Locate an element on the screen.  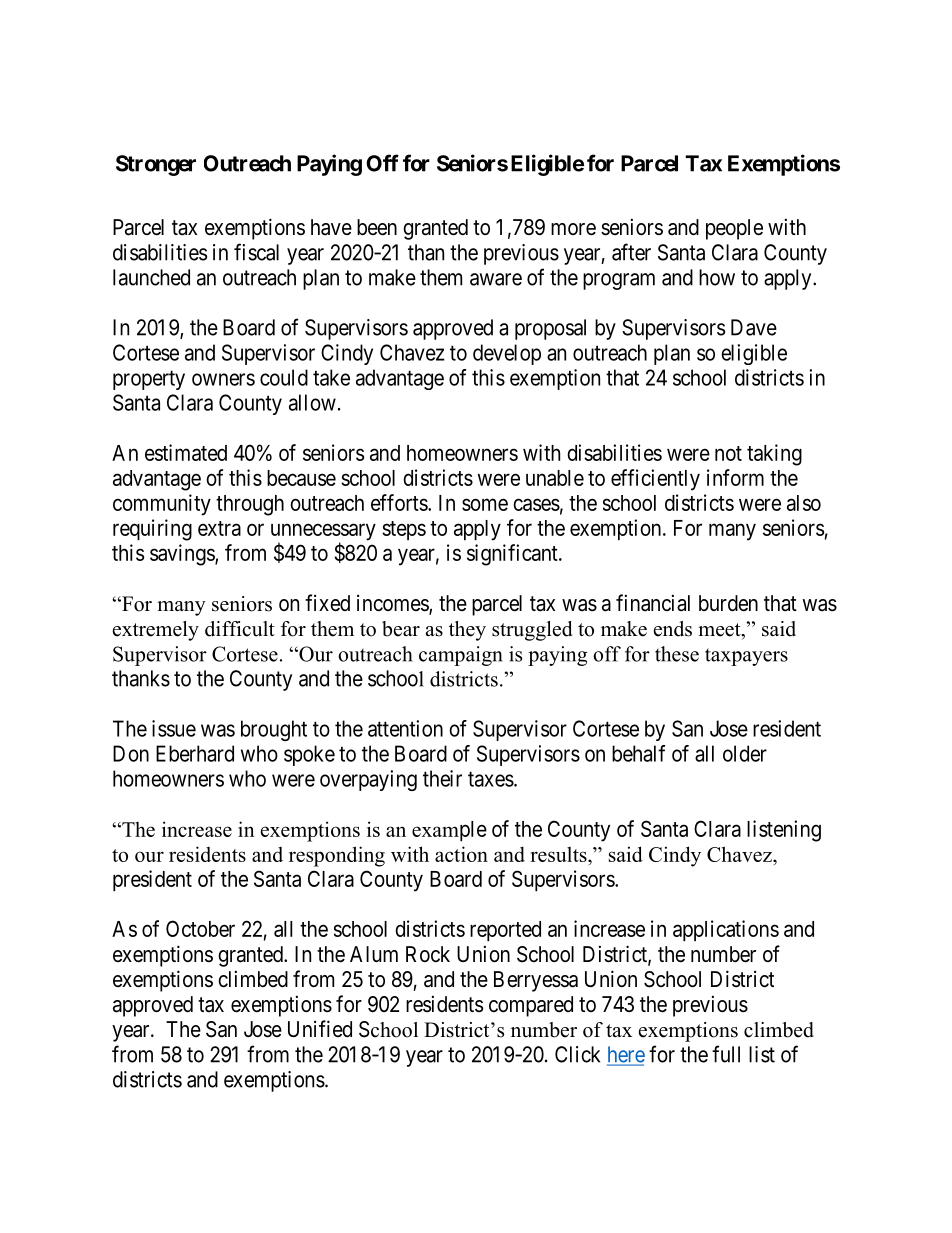
compared is located at coordinates (531, 1006).
